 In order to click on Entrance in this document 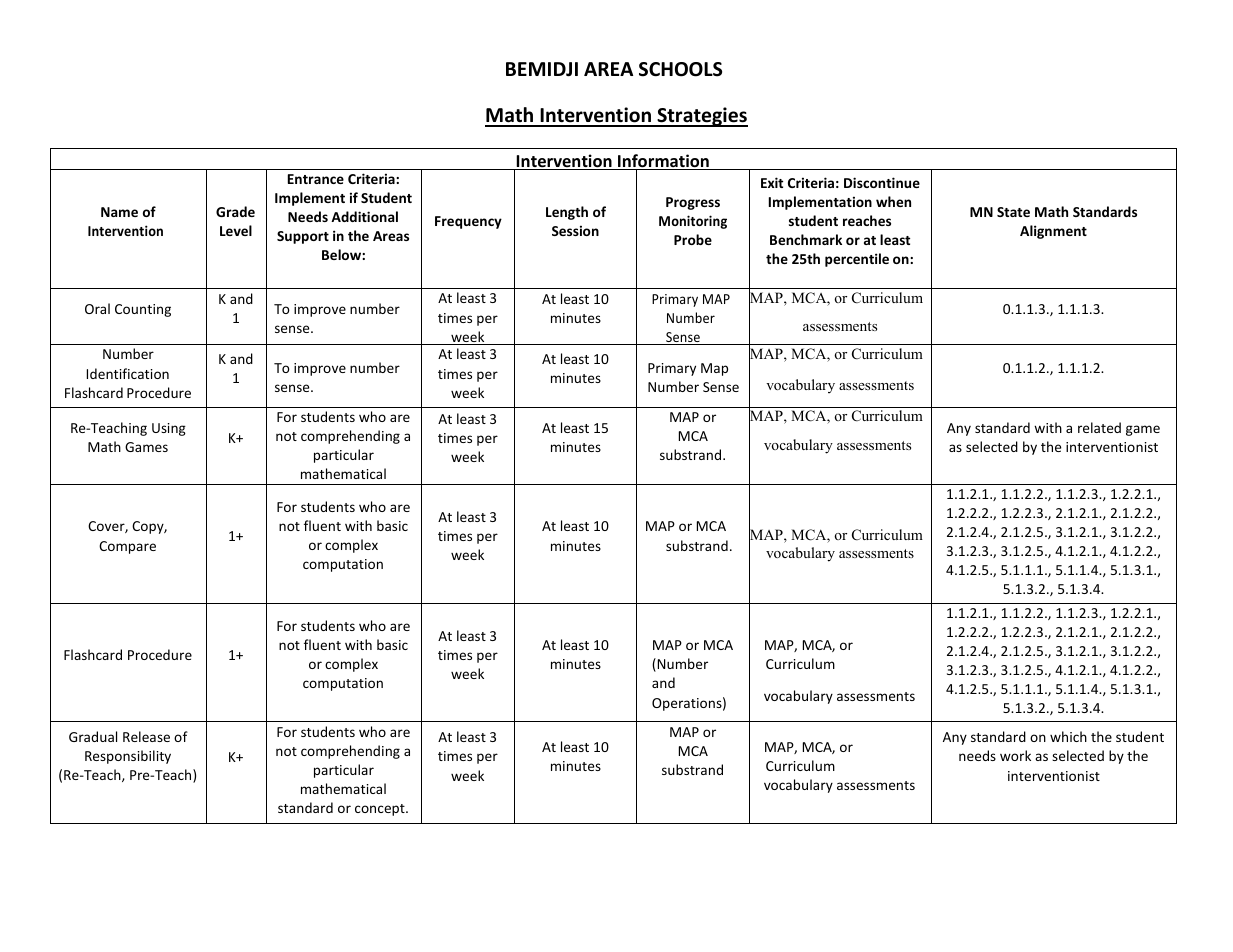, I will do `click(316, 179)`.
